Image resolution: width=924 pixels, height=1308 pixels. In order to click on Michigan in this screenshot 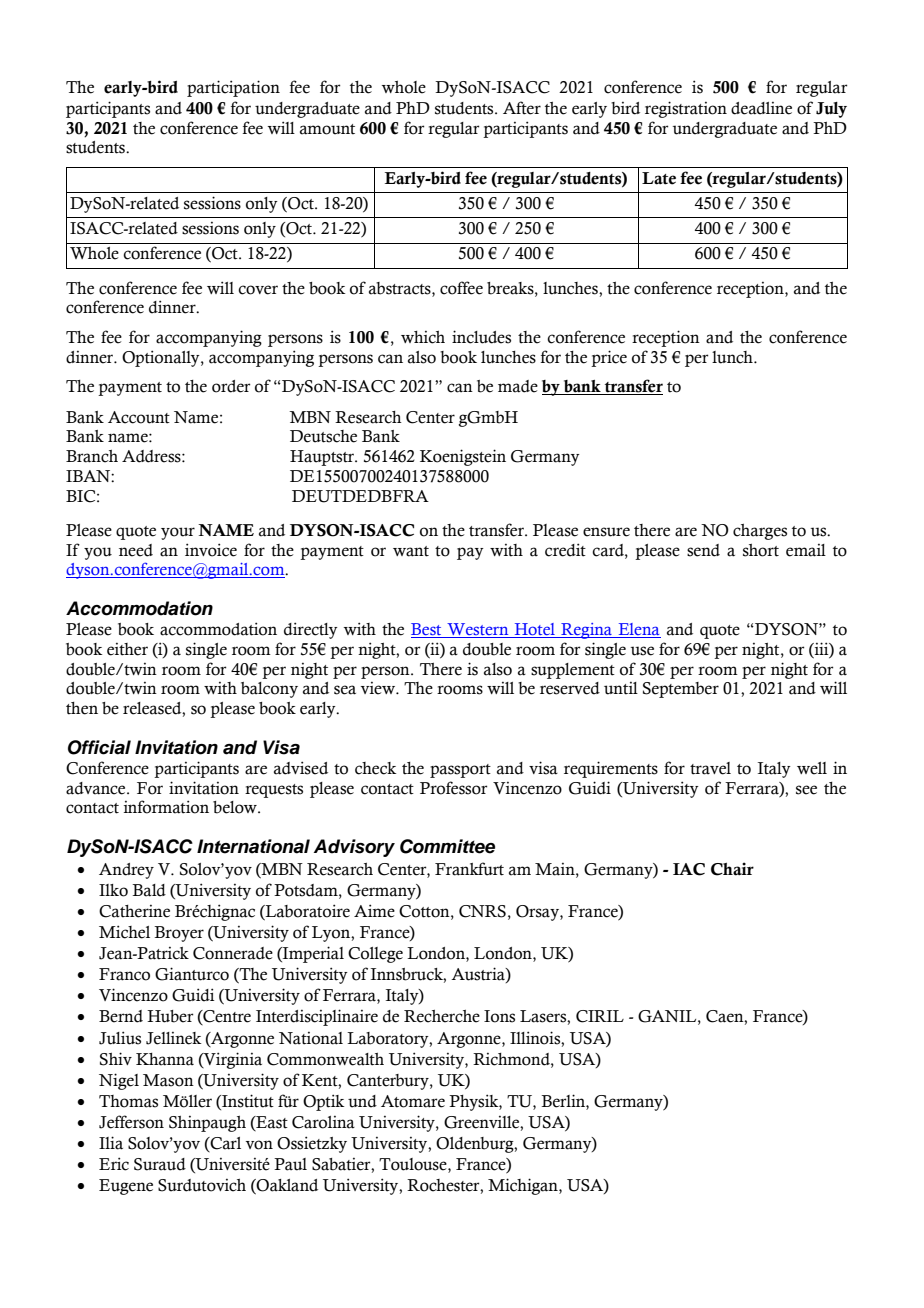, I will do `click(524, 1186)`.
